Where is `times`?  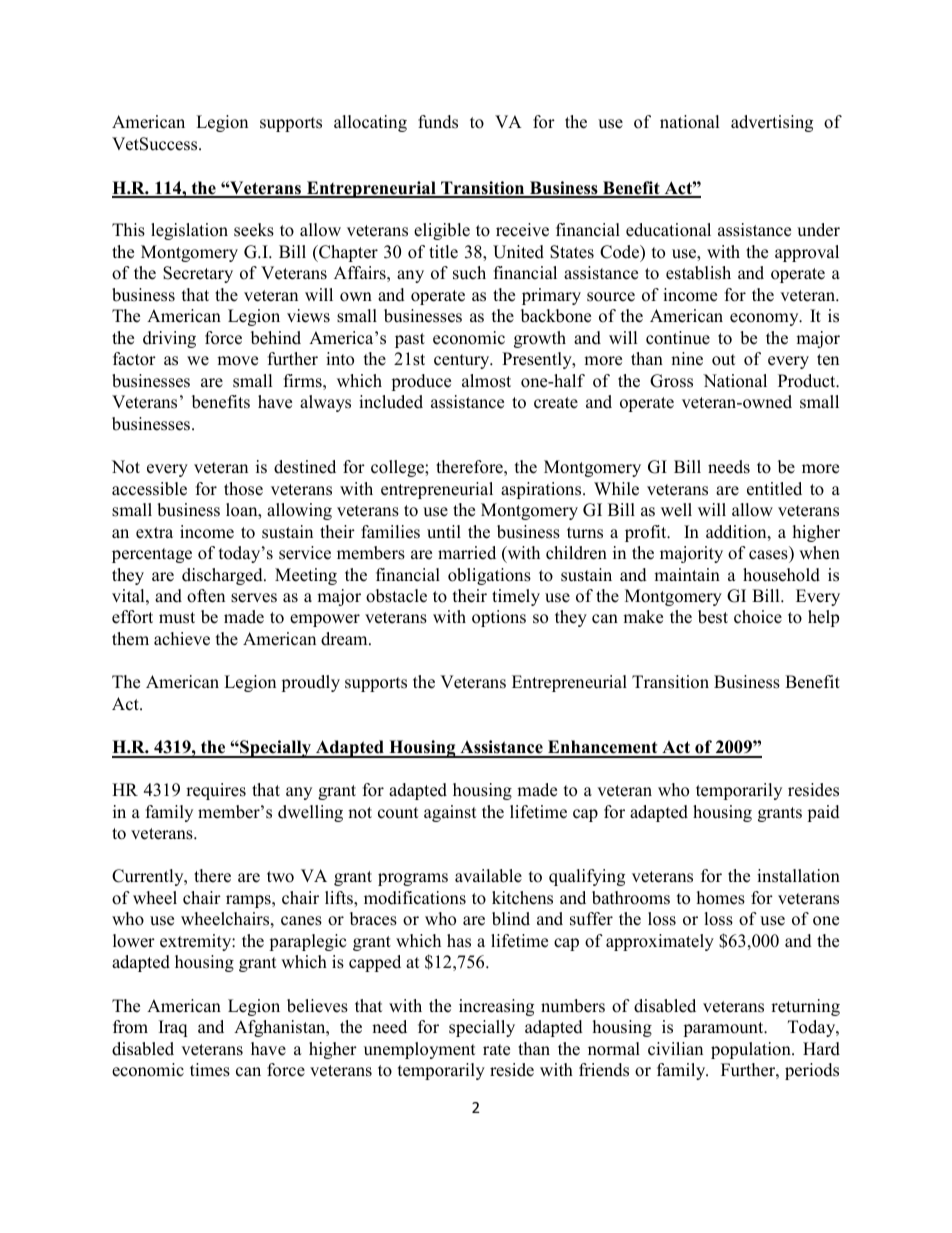 times is located at coordinates (210, 1070).
